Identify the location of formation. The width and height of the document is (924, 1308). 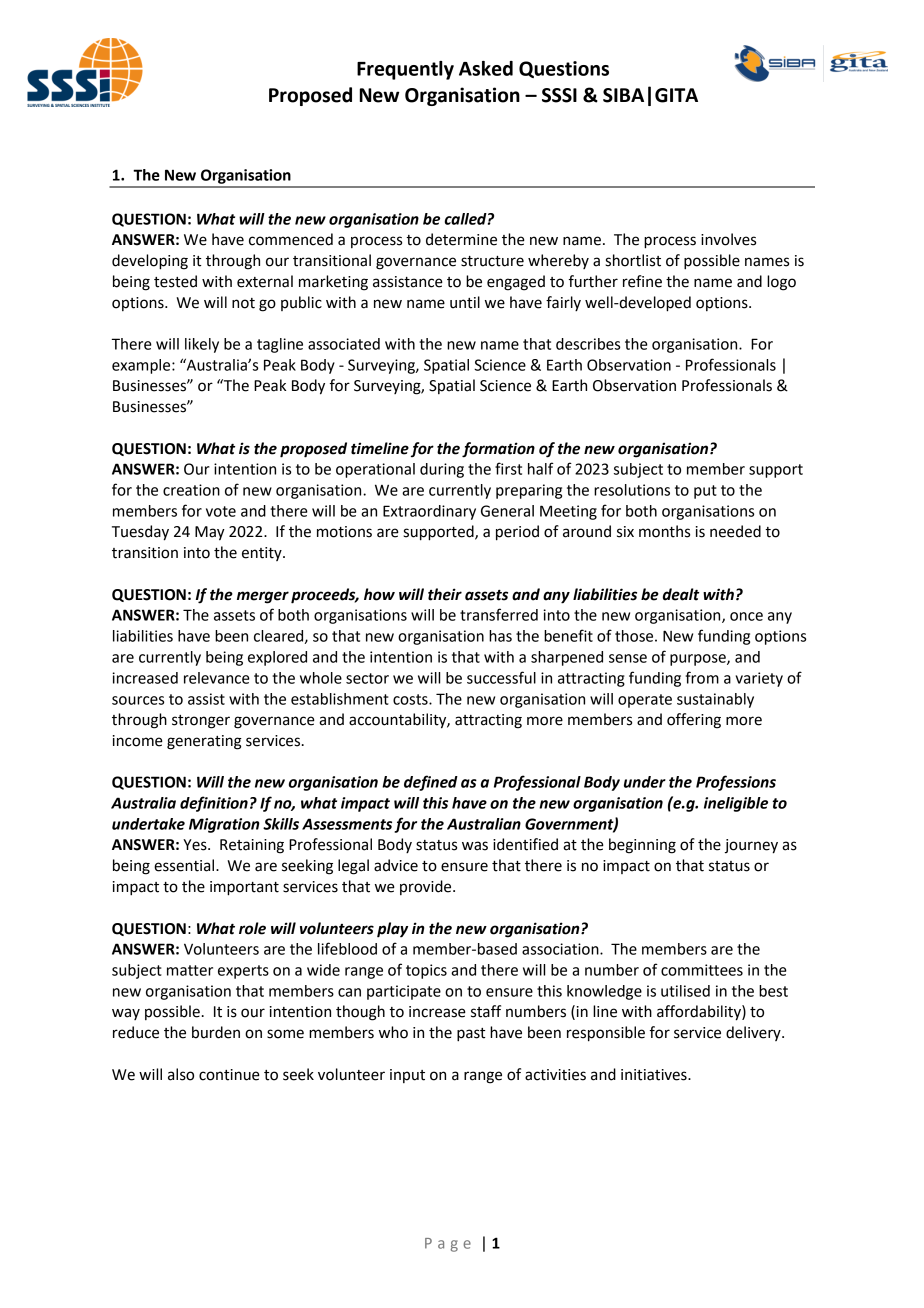
(498, 450).
